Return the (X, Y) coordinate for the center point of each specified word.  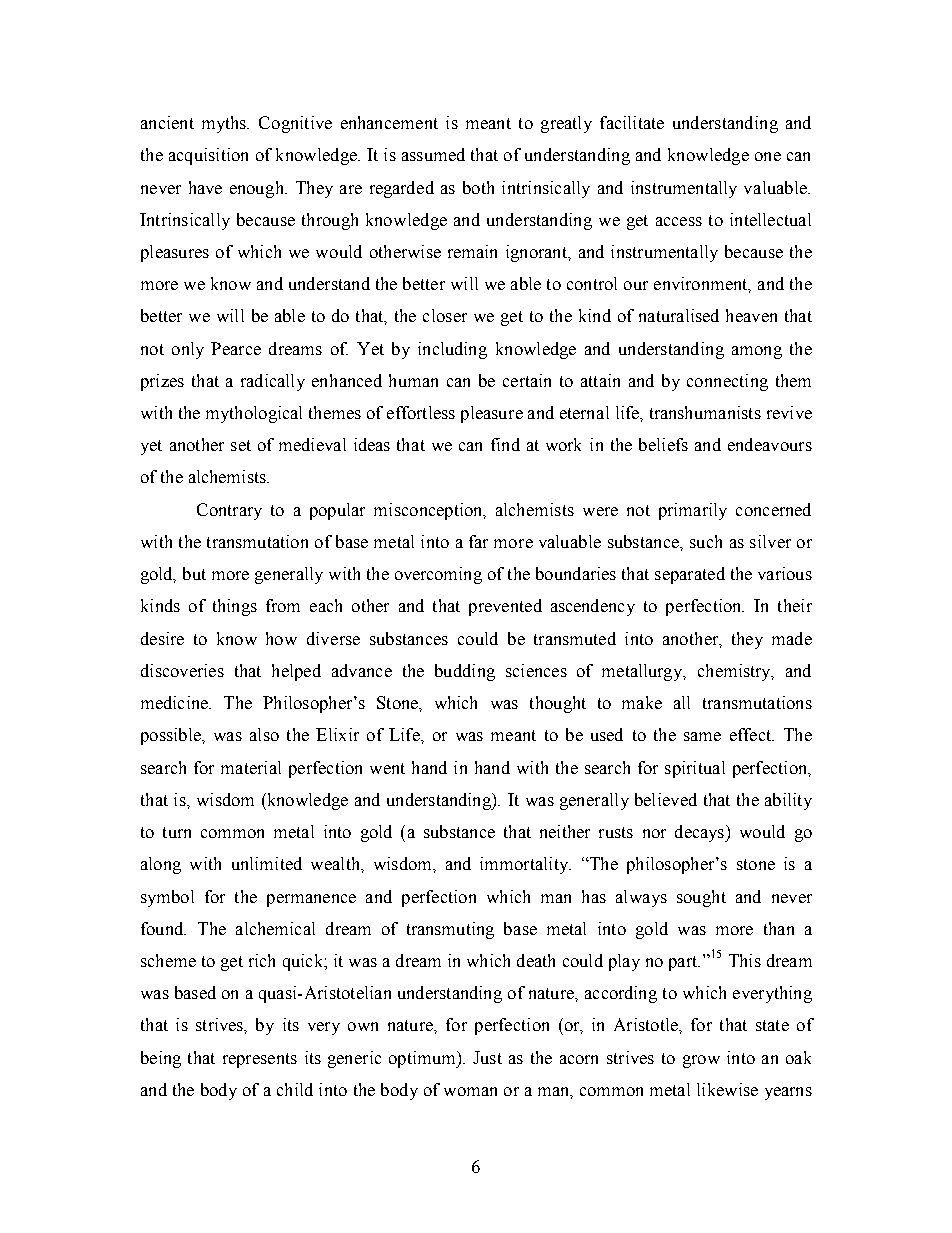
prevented (505, 607)
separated (690, 575)
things (235, 607)
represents (260, 1060)
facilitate (632, 122)
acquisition (208, 156)
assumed (433, 154)
